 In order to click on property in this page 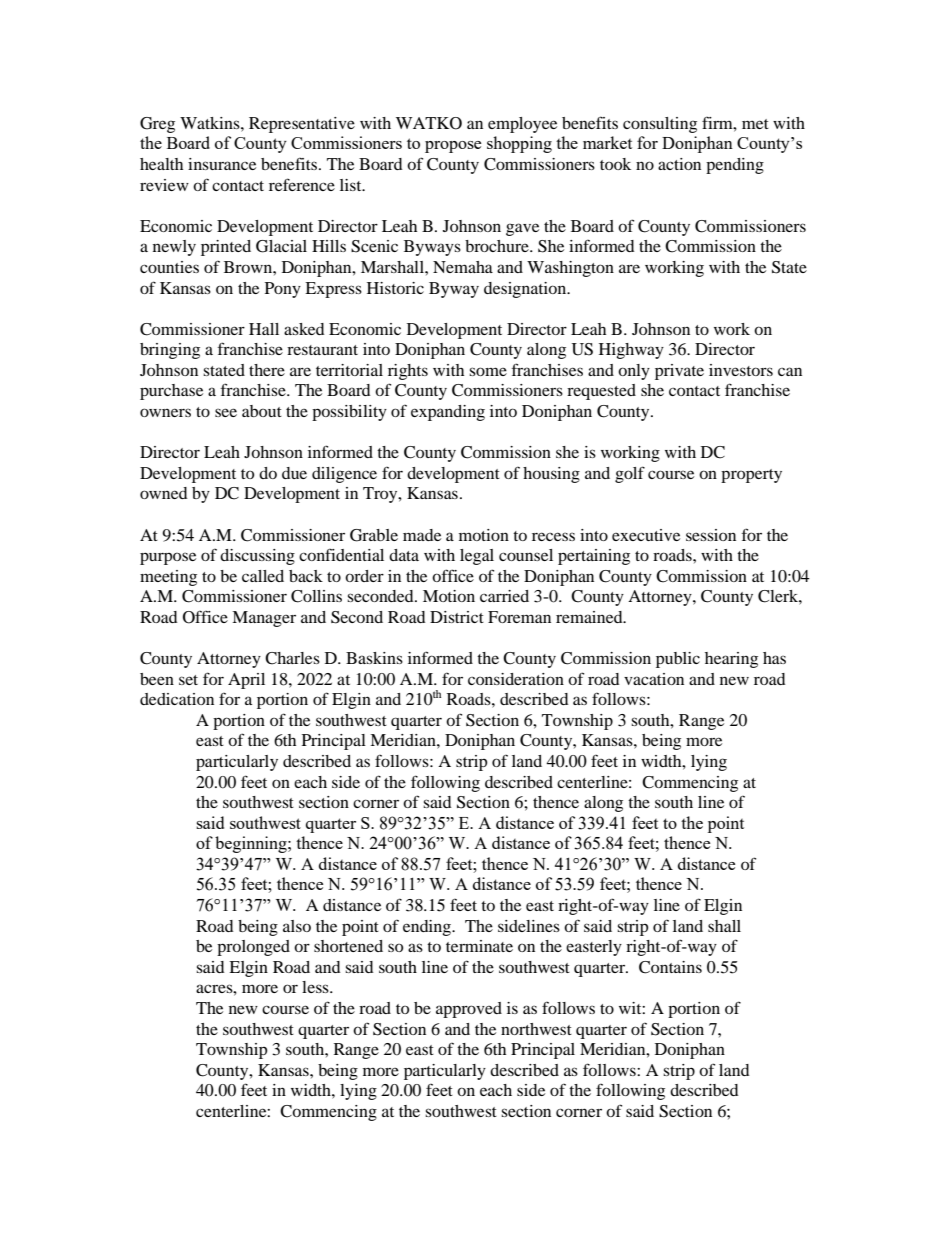, I will do `click(751, 476)`.
